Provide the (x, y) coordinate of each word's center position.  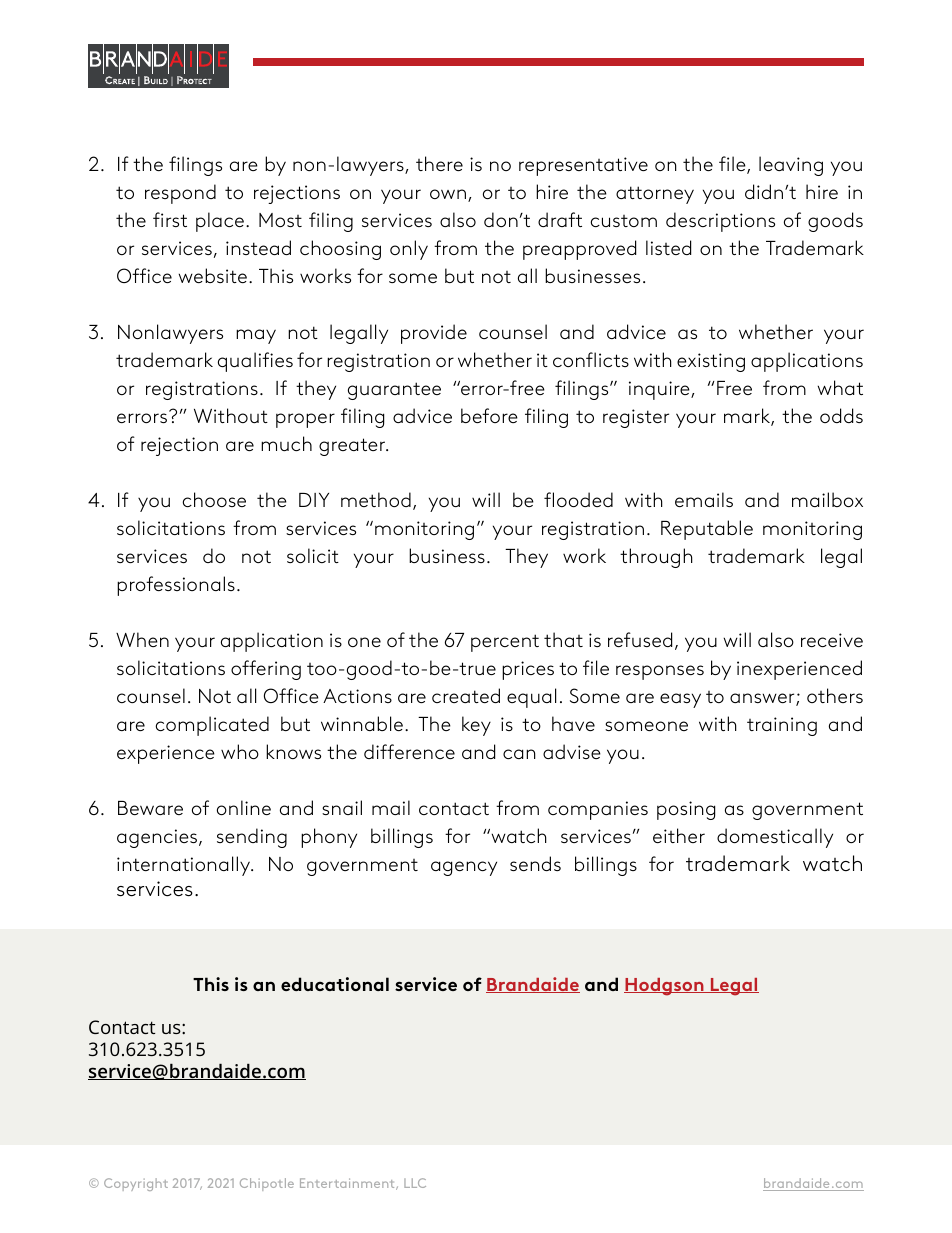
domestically (775, 838)
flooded (578, 499)
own (448, 194)
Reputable (707, 530)
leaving (791, 166)
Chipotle (267, 1184)
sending (252, 838)
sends (535, 863)
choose (214, 499)
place (220, 222)
